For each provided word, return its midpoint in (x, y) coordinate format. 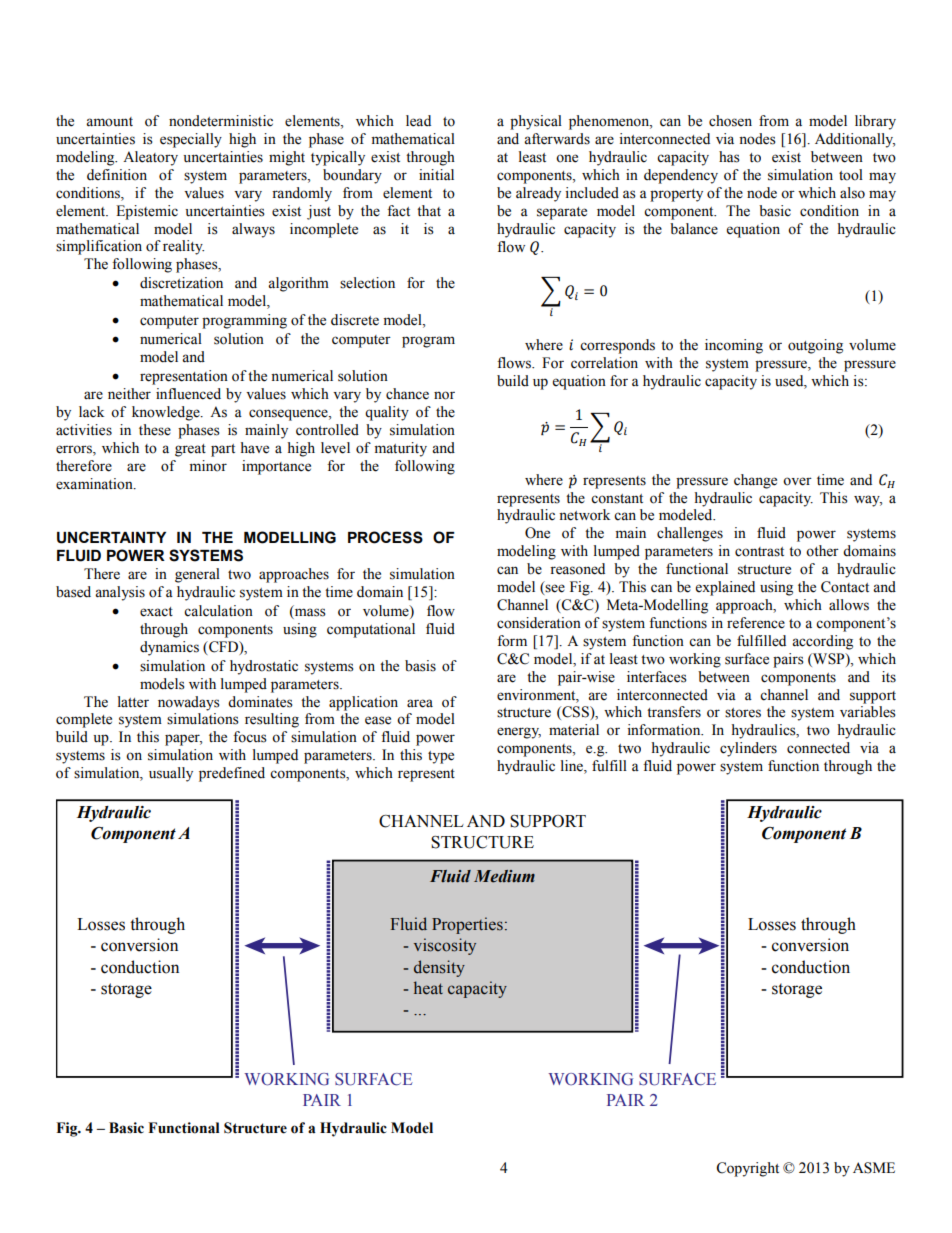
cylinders (748, 749)
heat (428, 988)
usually (171, 774)
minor (208, 466)
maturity (400, 449)
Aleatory (150, 158)
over (797, 481)
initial (436, 174)
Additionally (855, 140)
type (441, 757)
